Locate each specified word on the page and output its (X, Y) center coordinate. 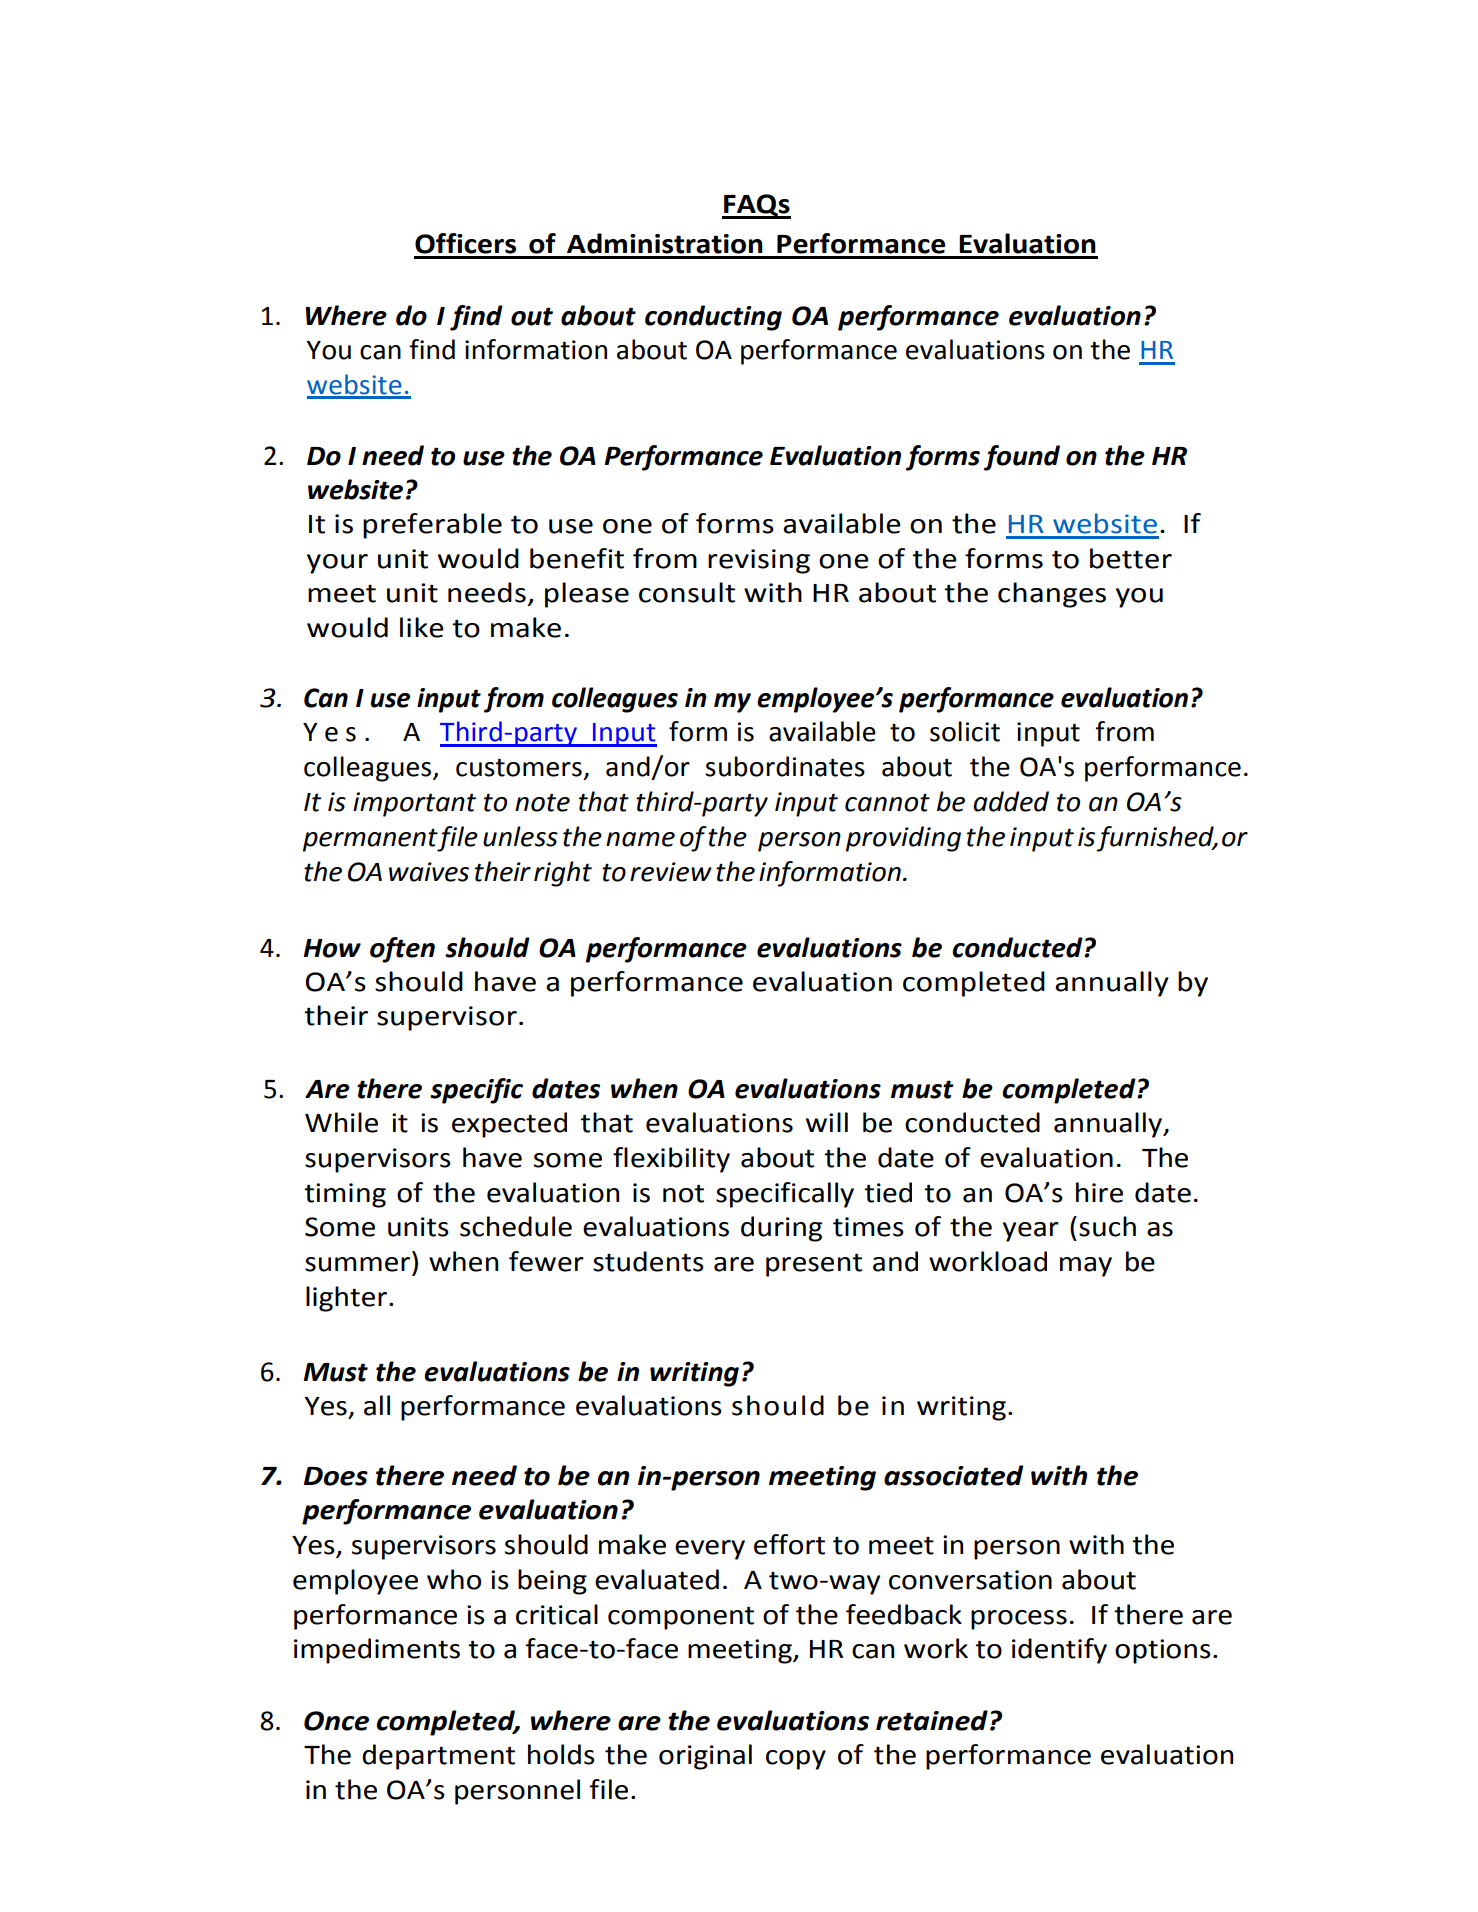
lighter (348, 1299)
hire (1099, 1192)
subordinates (785, 766)
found (1022, 458)
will (827, 1122)
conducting (713, 318)
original (705, 1757)
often (402, 950)
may (1086, 1267)
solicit (965, 731)
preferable (432, 526)
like (422, 627)
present (814, 1265)
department (438, 1757)
